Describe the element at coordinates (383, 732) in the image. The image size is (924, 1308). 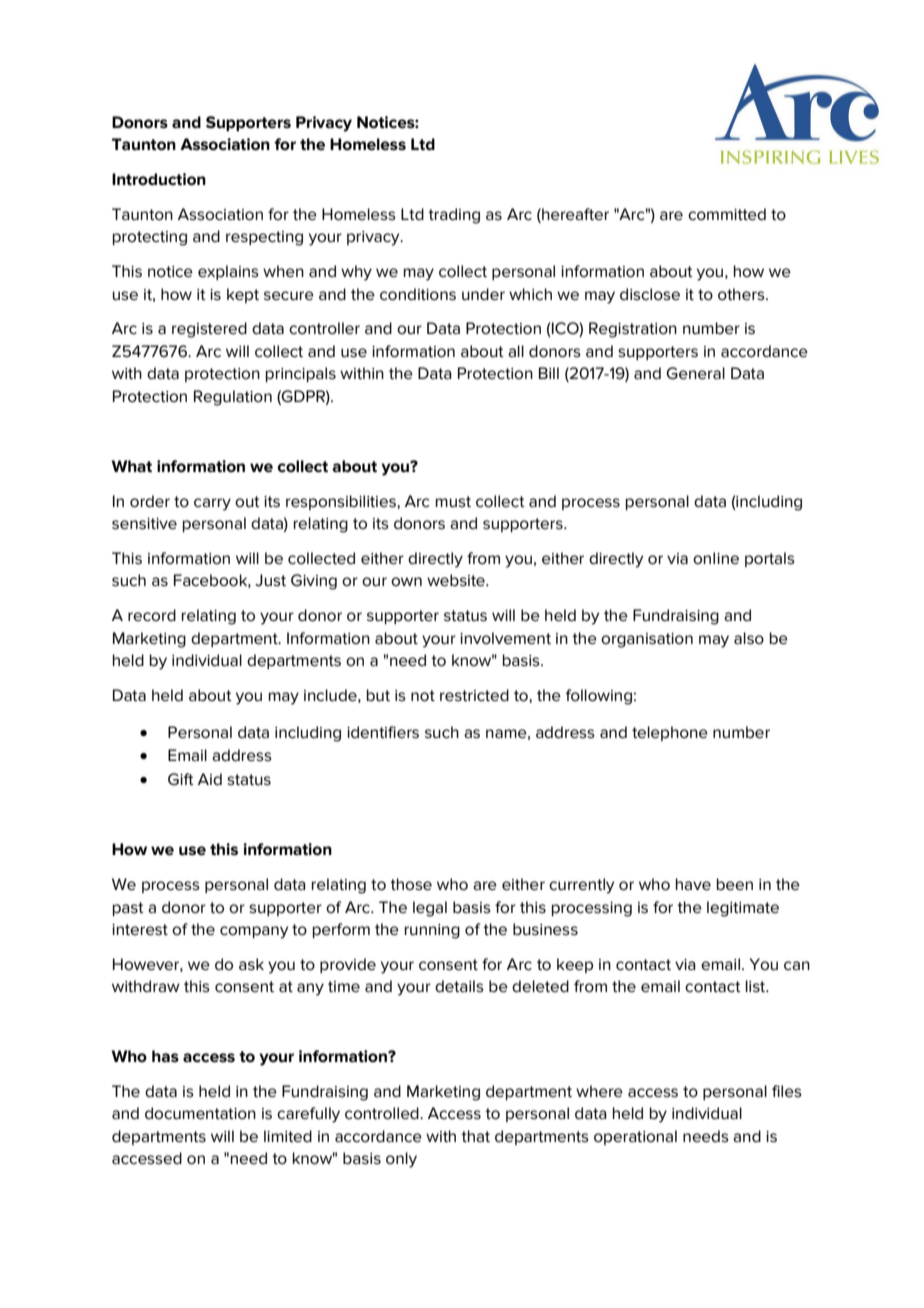
I see `identifiers` at that location.
